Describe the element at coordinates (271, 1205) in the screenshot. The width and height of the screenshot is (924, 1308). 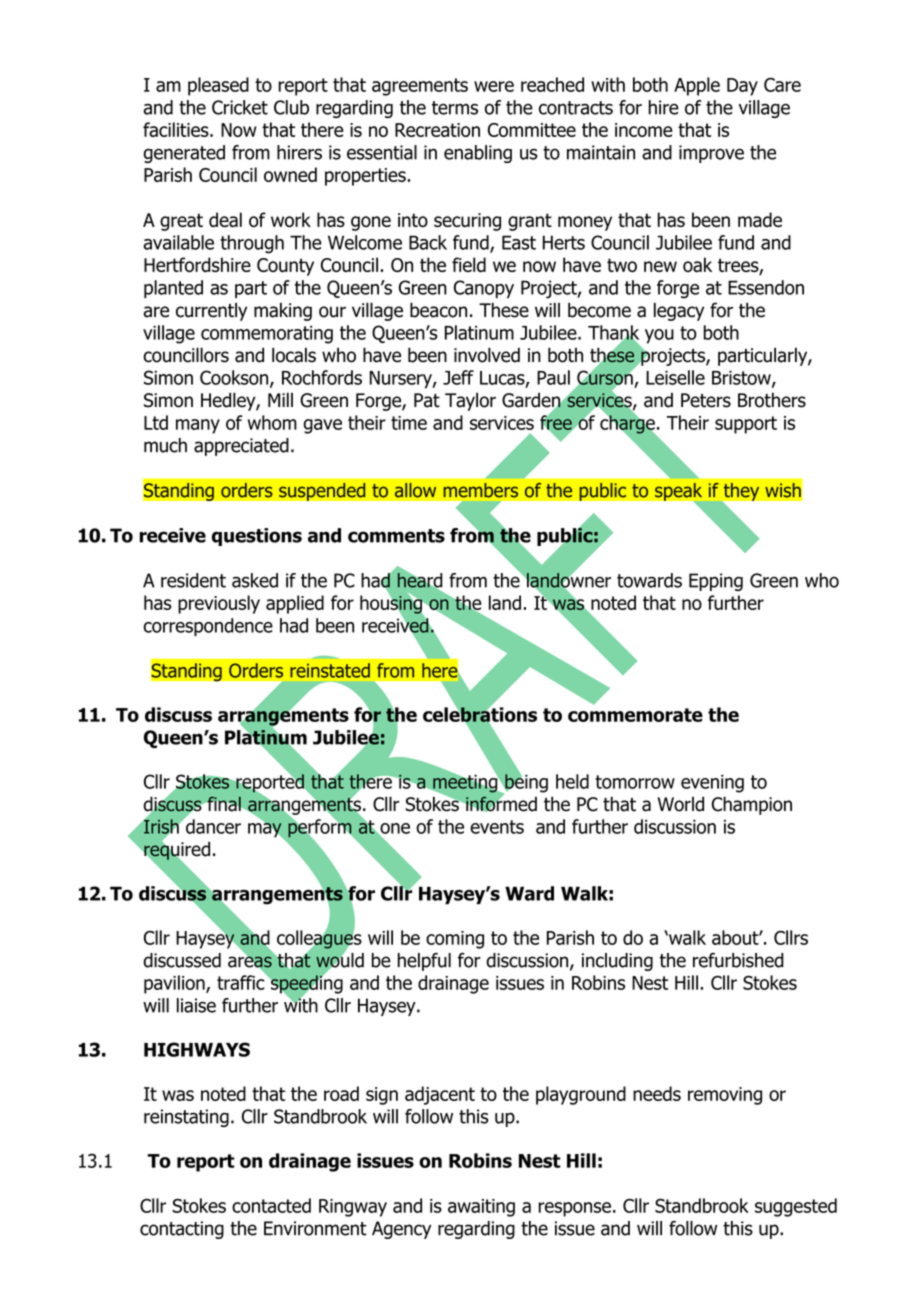
I see `contacted` at that location.
